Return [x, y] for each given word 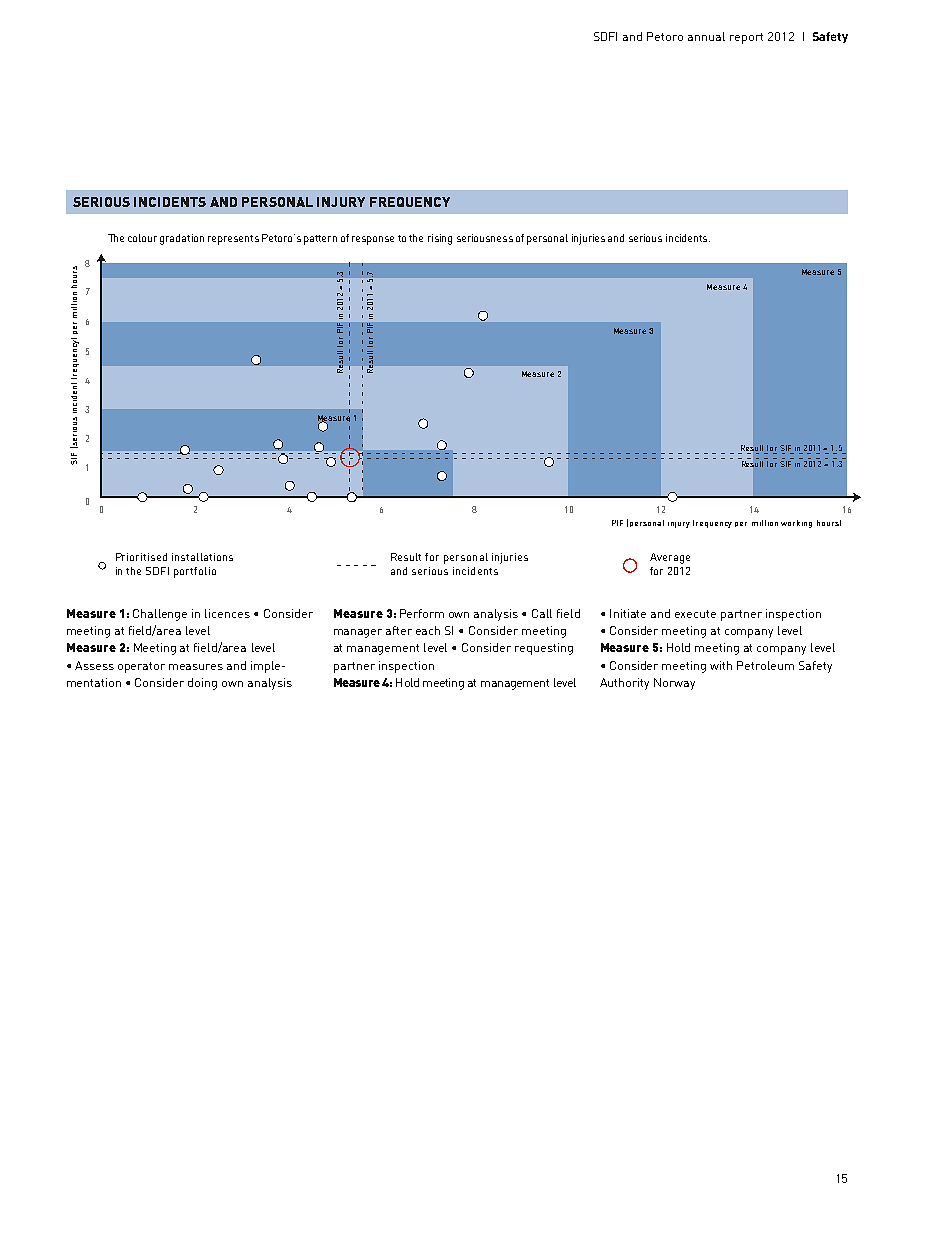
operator [141, 667]
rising [440, 239]
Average [670, 558]
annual [706, 36]
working [796, 524]
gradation [182, 239]
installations [202, 557]
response [373, 240]
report [746, 38]
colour [142, 238]
